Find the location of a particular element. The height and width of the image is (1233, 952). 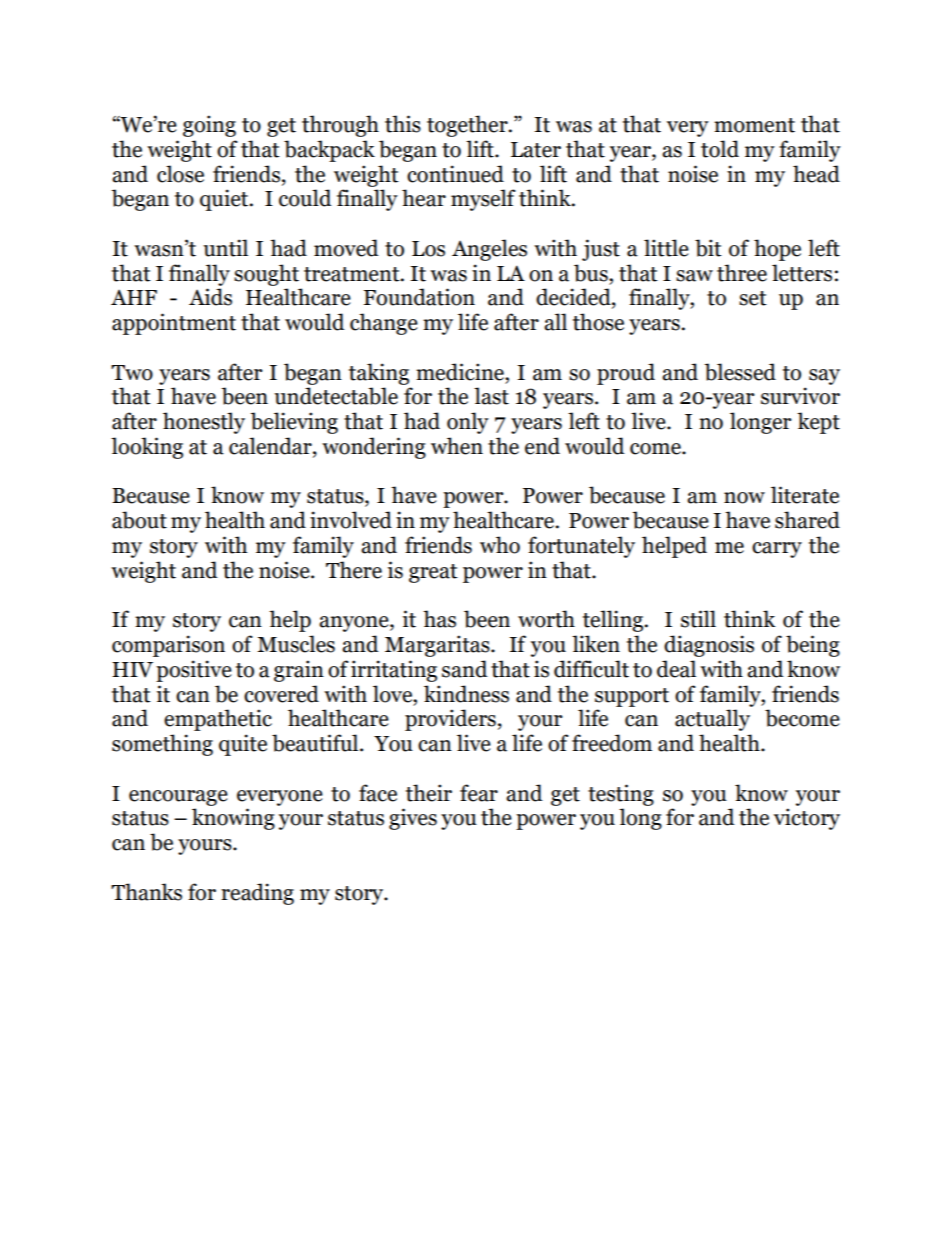

together is located at coordinates (468, 126).
